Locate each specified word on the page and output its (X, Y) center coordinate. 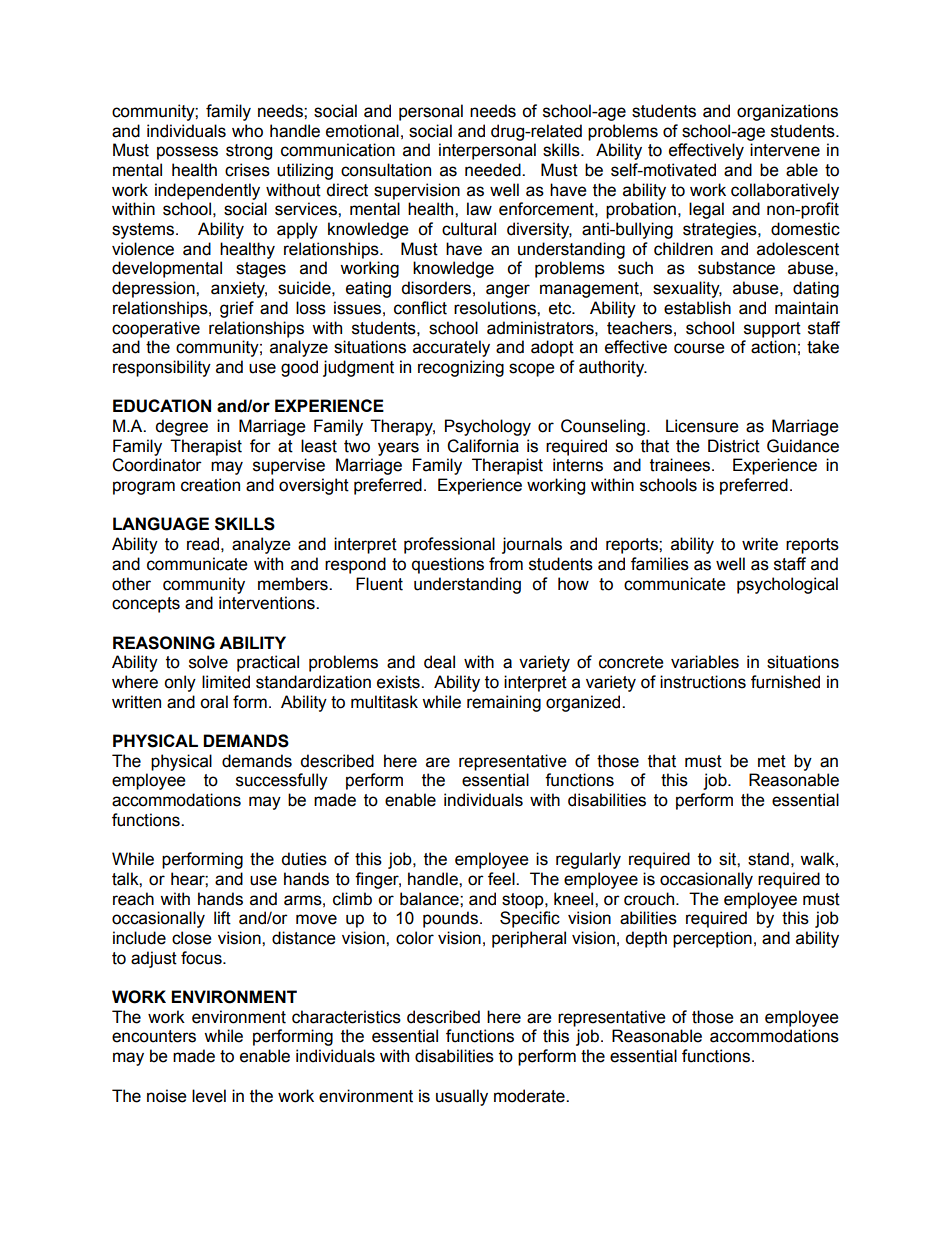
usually (462, 1097)
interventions (268, 603)
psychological (787, 585)
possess (187, 153)
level (209, 1096)
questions (448, 565)
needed (494, 170)
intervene (785, 150)
